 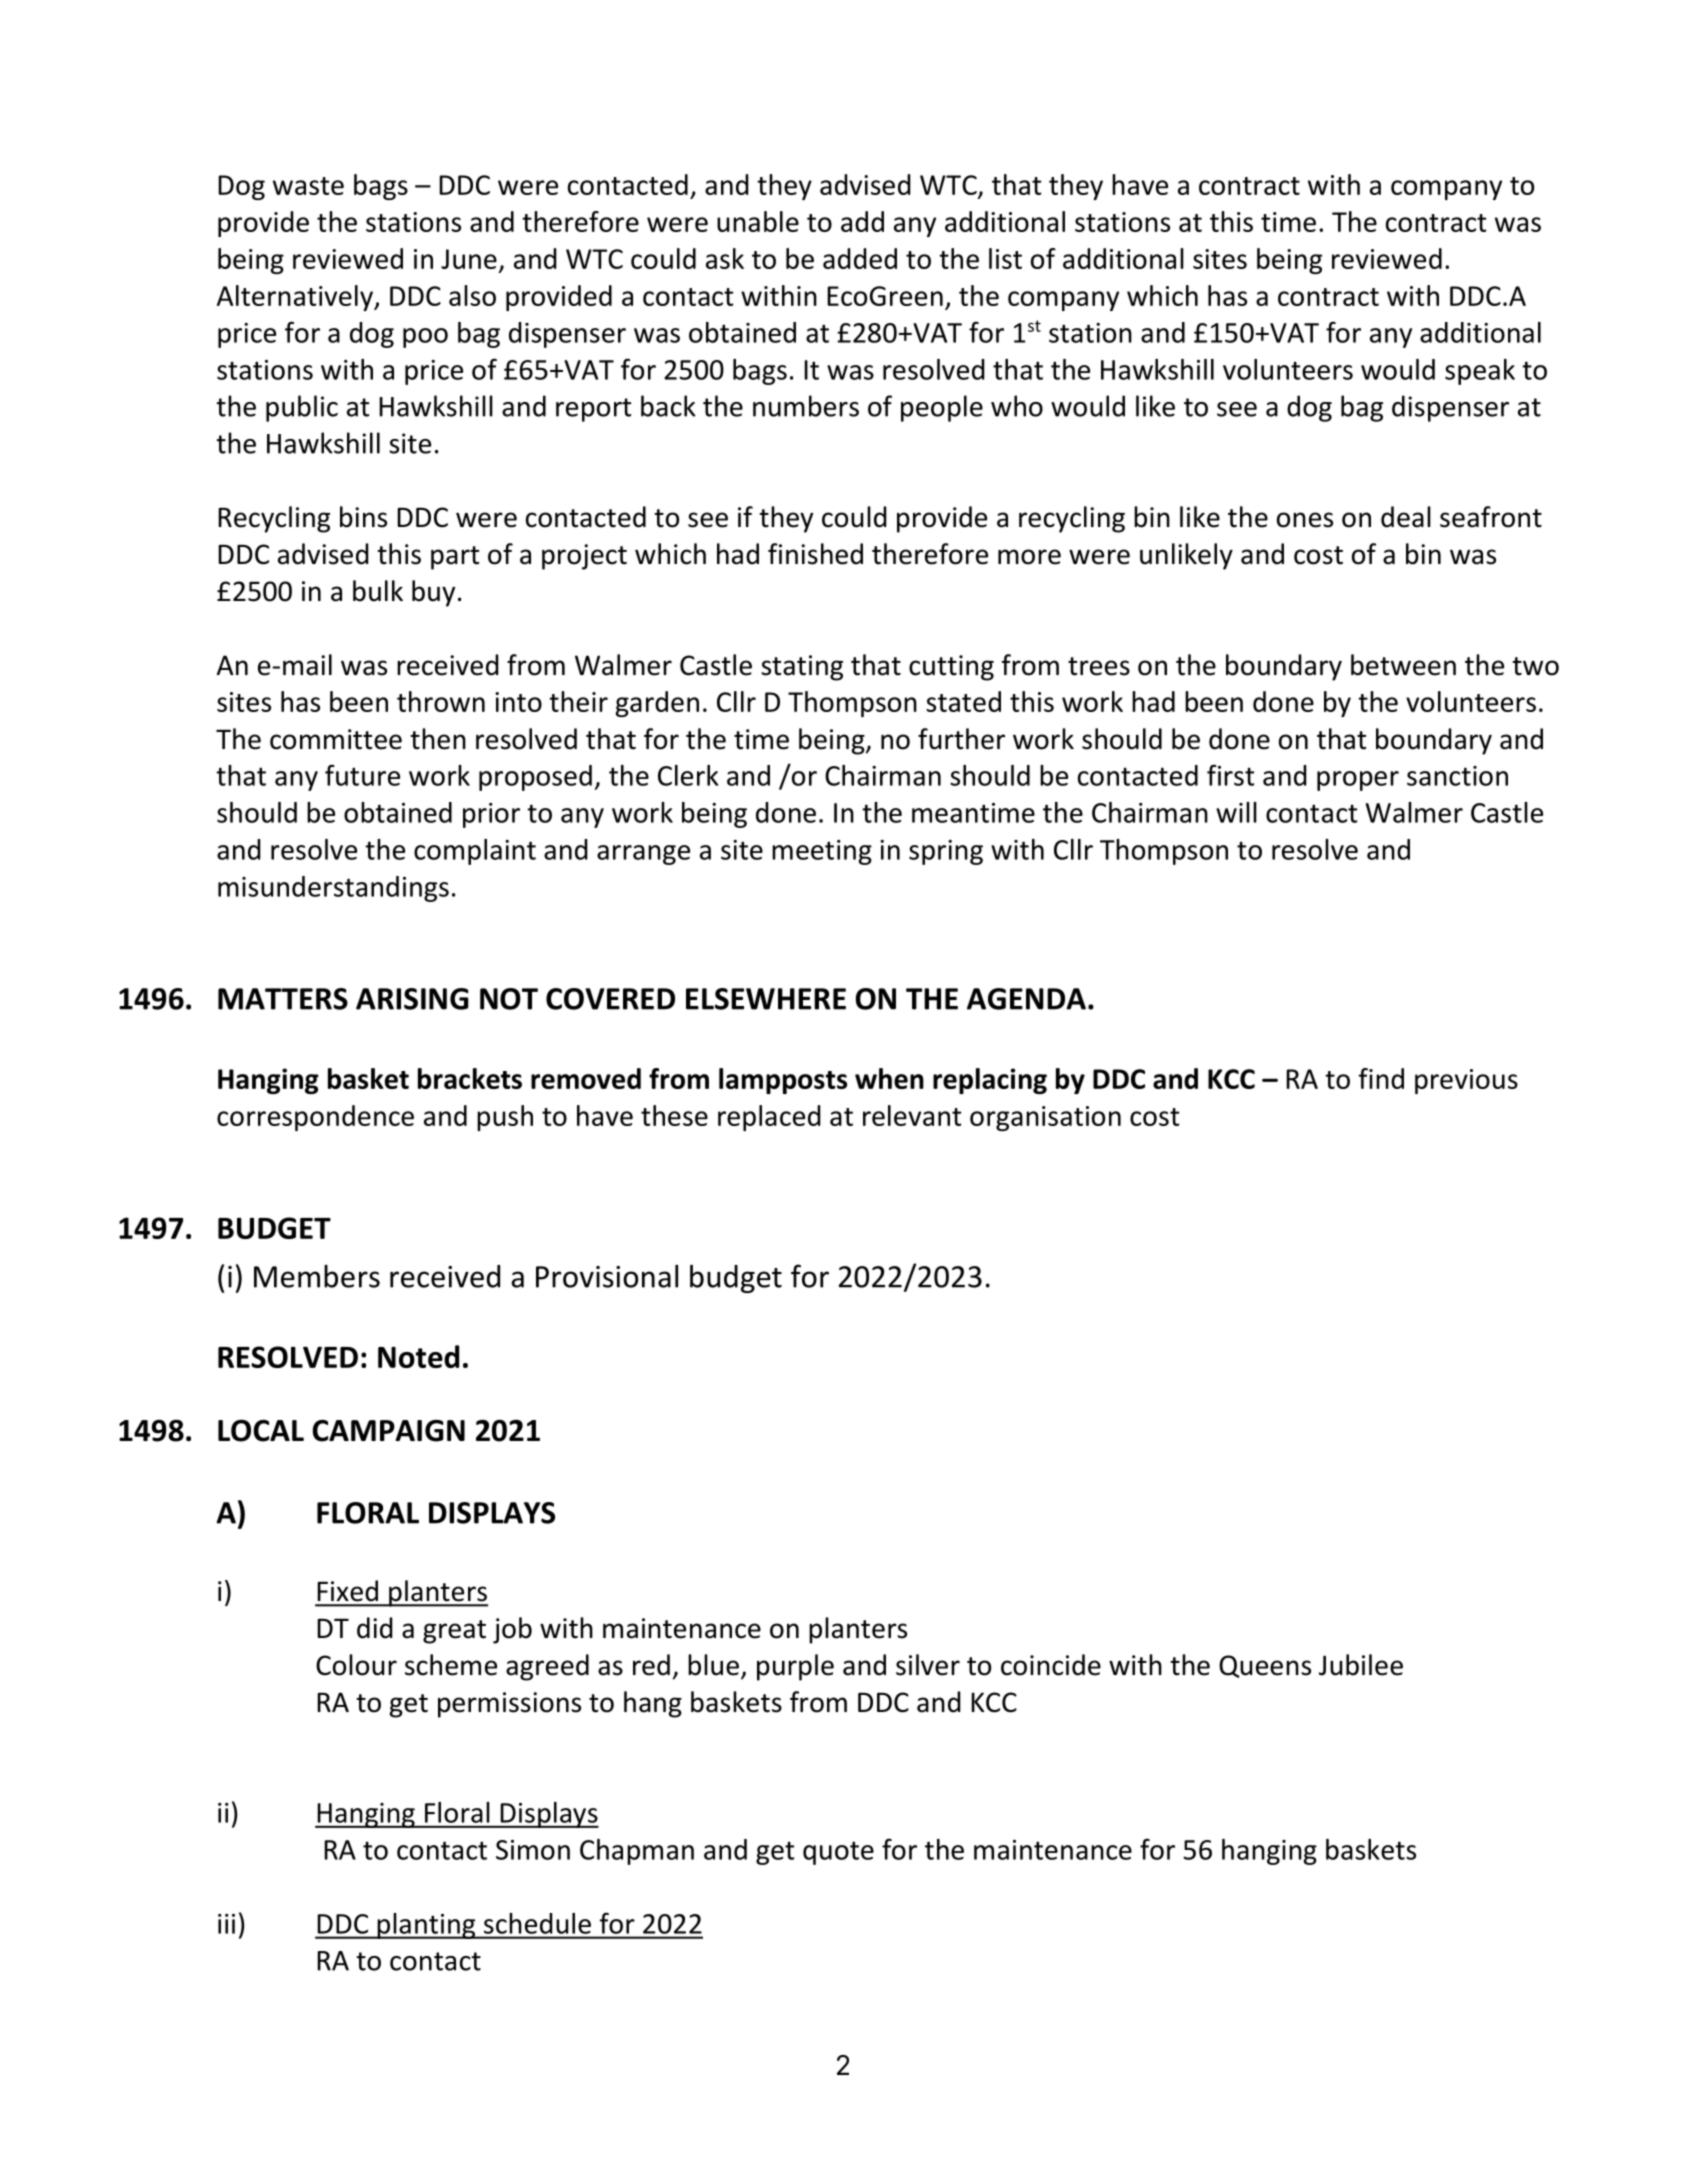 What do you see at coordinates (412, 999) in the screenshot?
I see `ARISING` at bounding box center [412, 999].
